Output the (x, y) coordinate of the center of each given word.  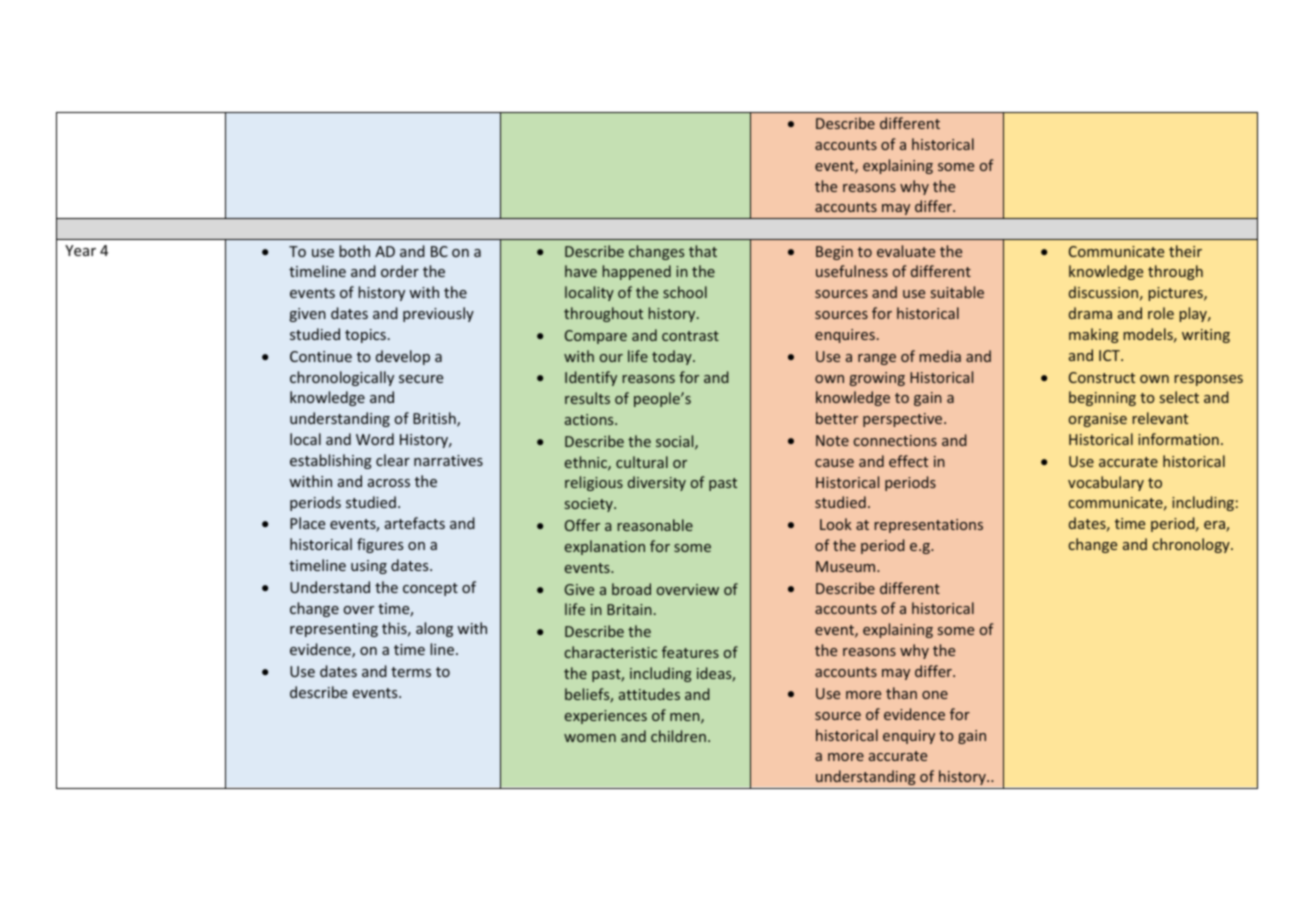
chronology (1192, 545)
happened (637, 272)
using (369, 567)
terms (411, 672)
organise (1098, 420)
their (1185, 251)
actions (590, 419)
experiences (606, 717)
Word (375, 439)
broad (631, 589)
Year (80, 250)
